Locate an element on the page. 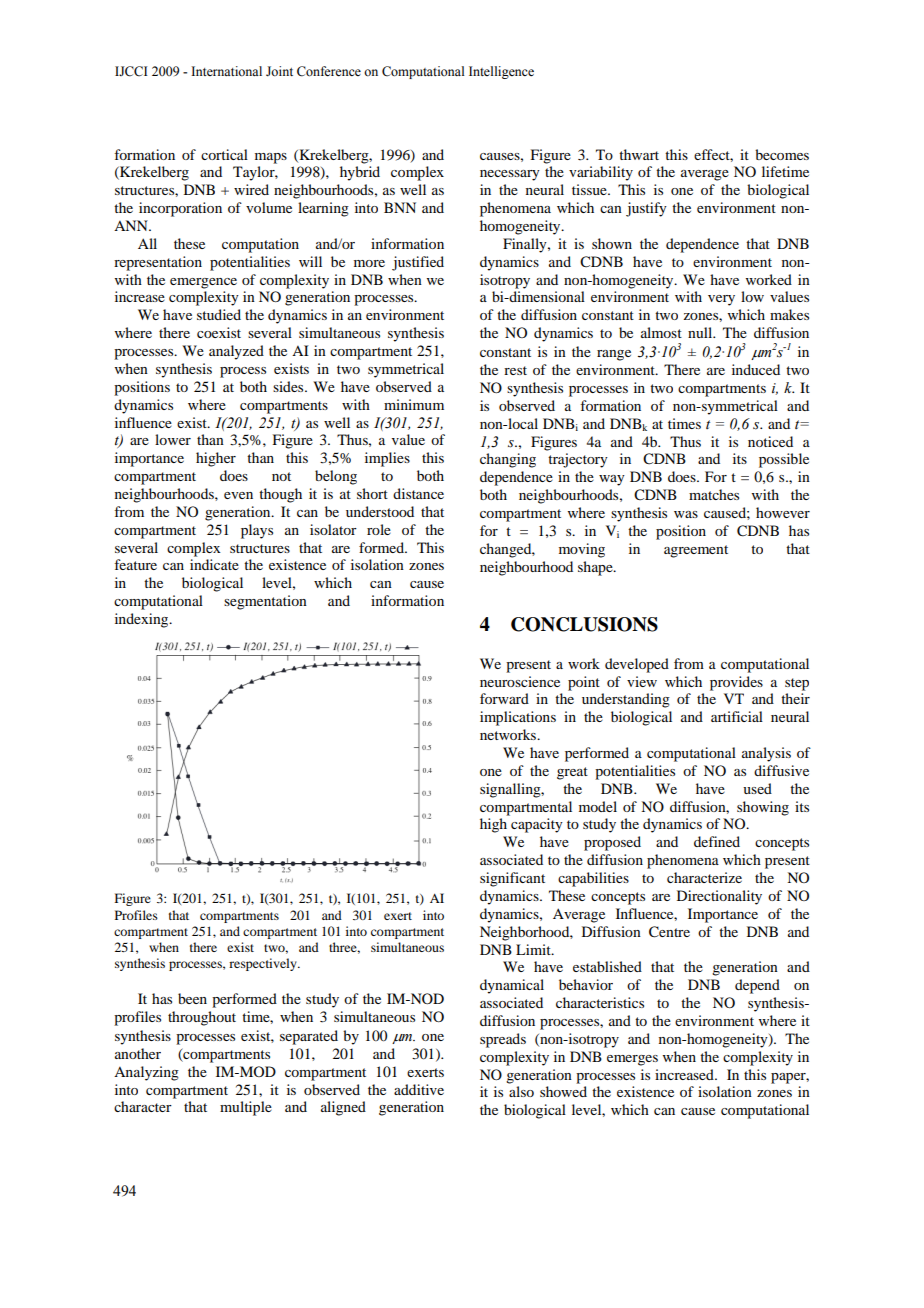  multiple is located at coordinates (246, 1108).
